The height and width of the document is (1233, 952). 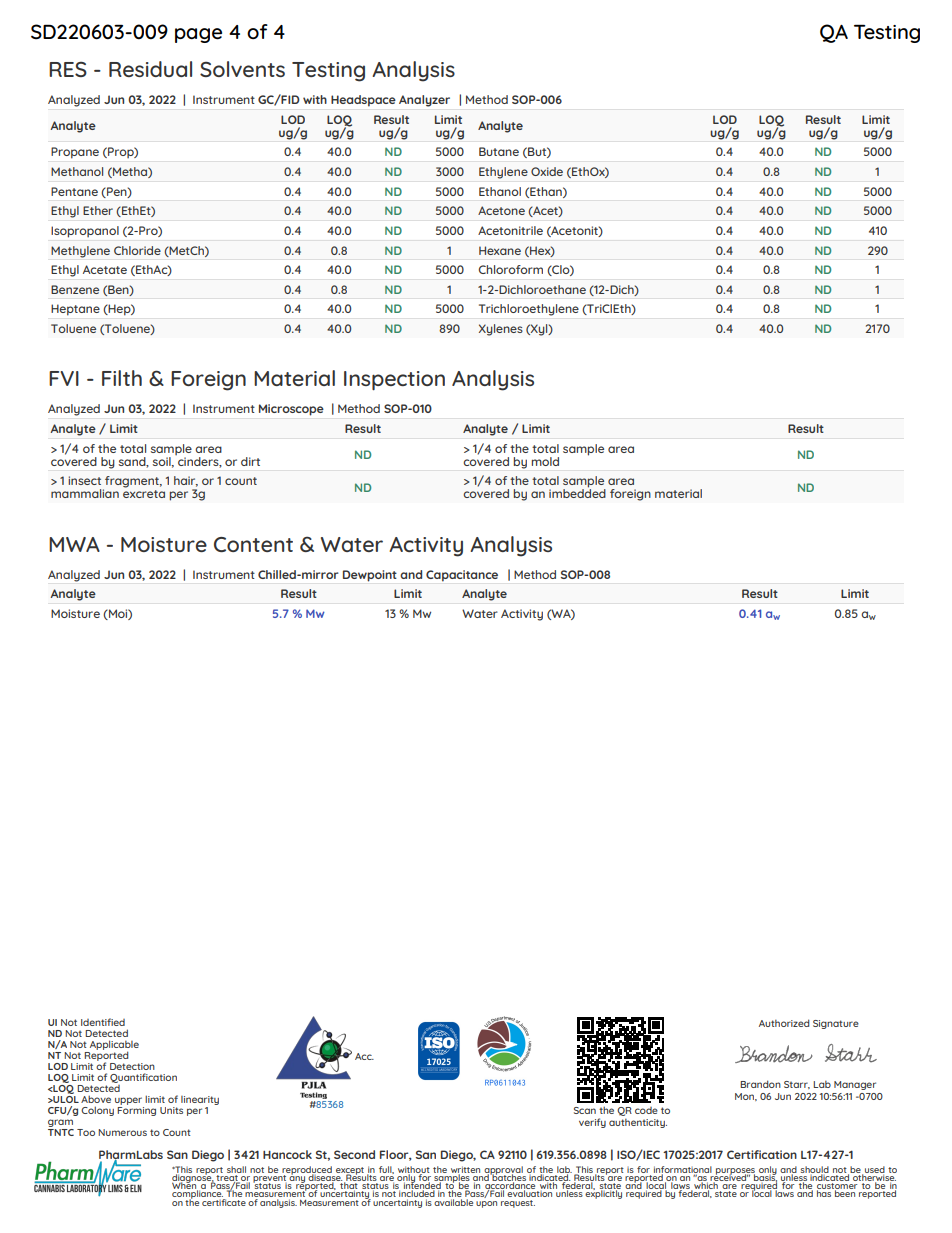 I want to click on imbedded, so click(x=577, y=492).
